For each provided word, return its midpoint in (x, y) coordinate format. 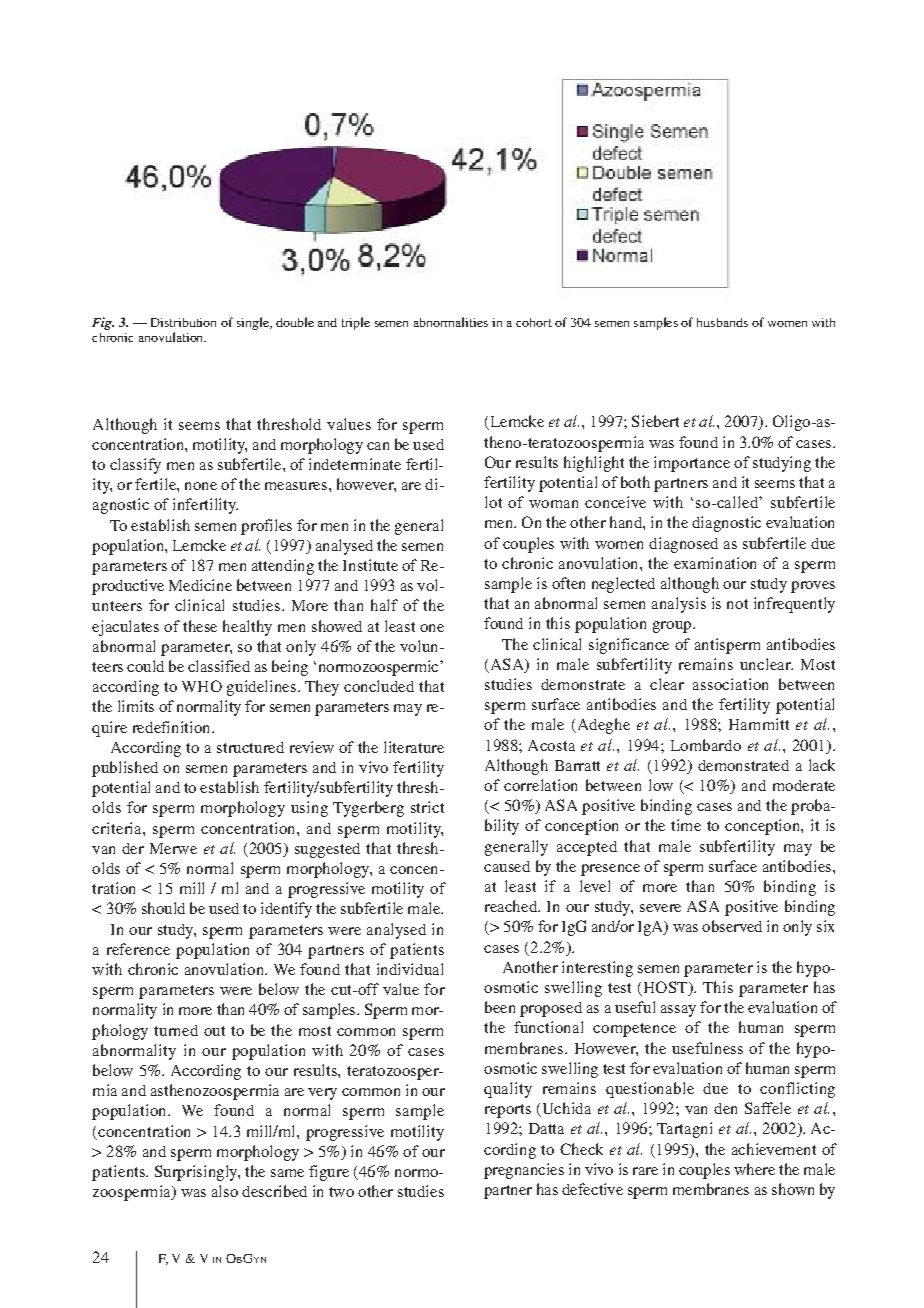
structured (250, 747)
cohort (534, 322)
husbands (722, 322)
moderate (804, 785)
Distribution (183, 322)
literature (414, 747)
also (225, 1191)
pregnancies (524, 1171)
